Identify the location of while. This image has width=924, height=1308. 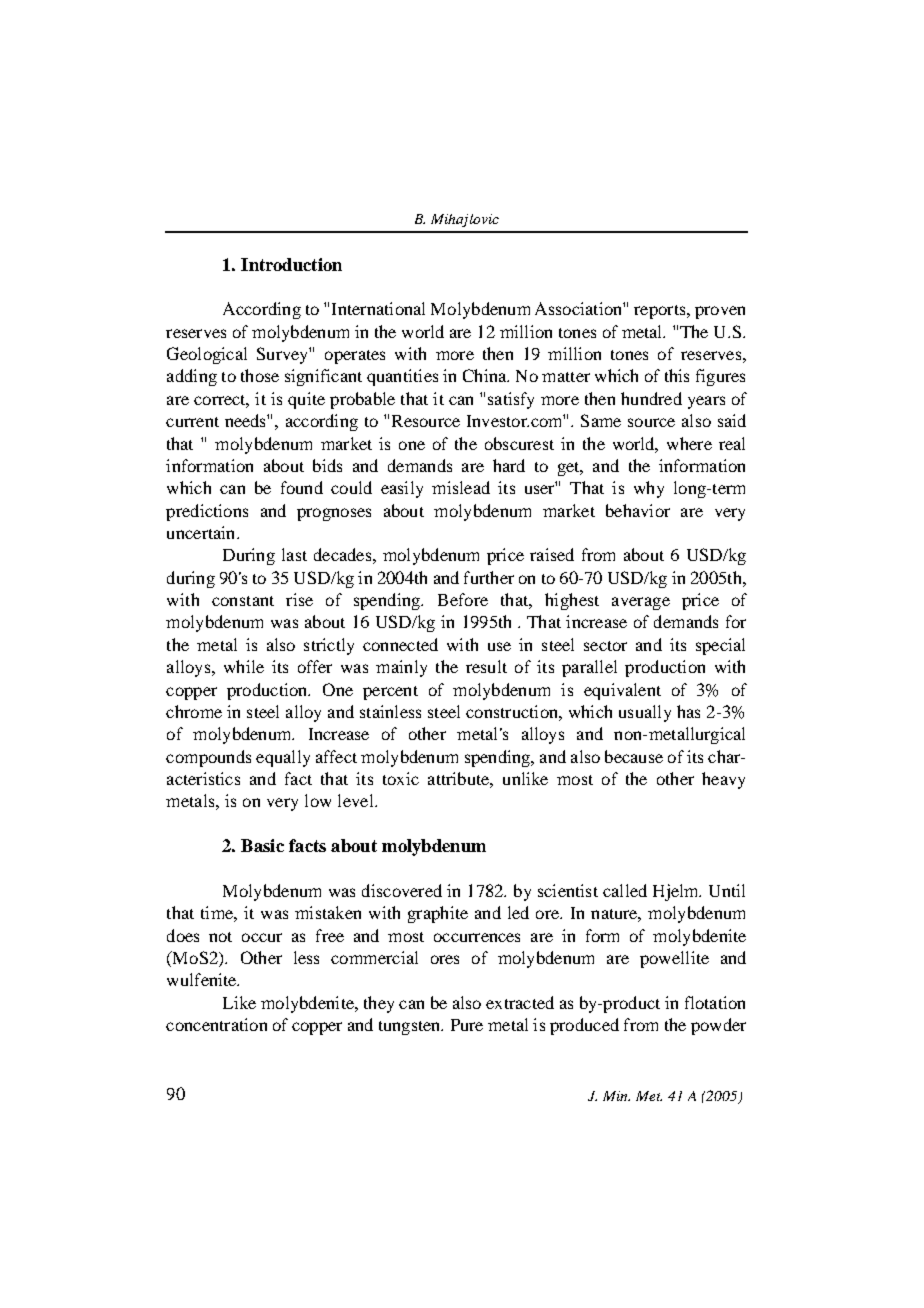
(244, 666).
